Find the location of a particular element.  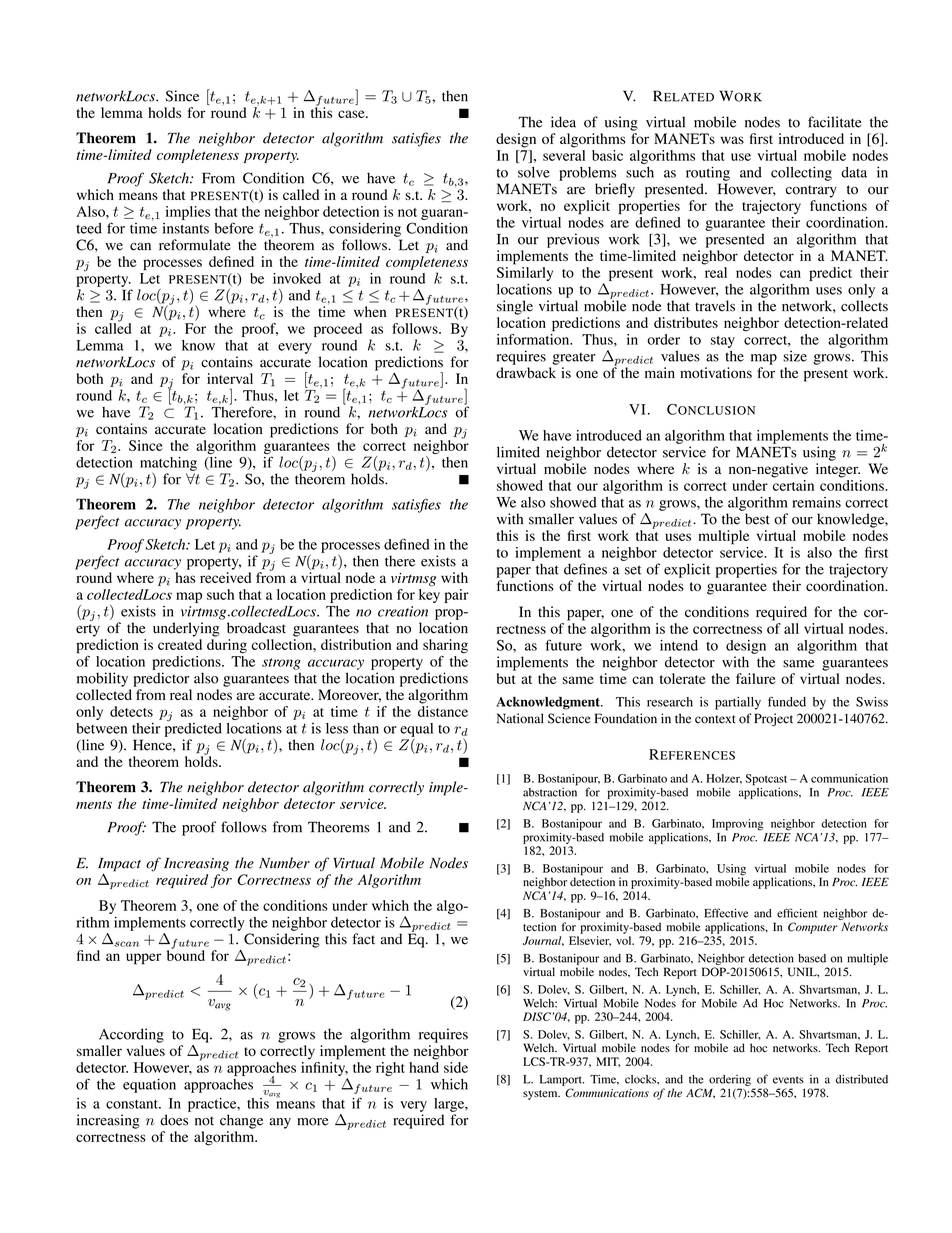

pair is located at coordinates (456, 596).
